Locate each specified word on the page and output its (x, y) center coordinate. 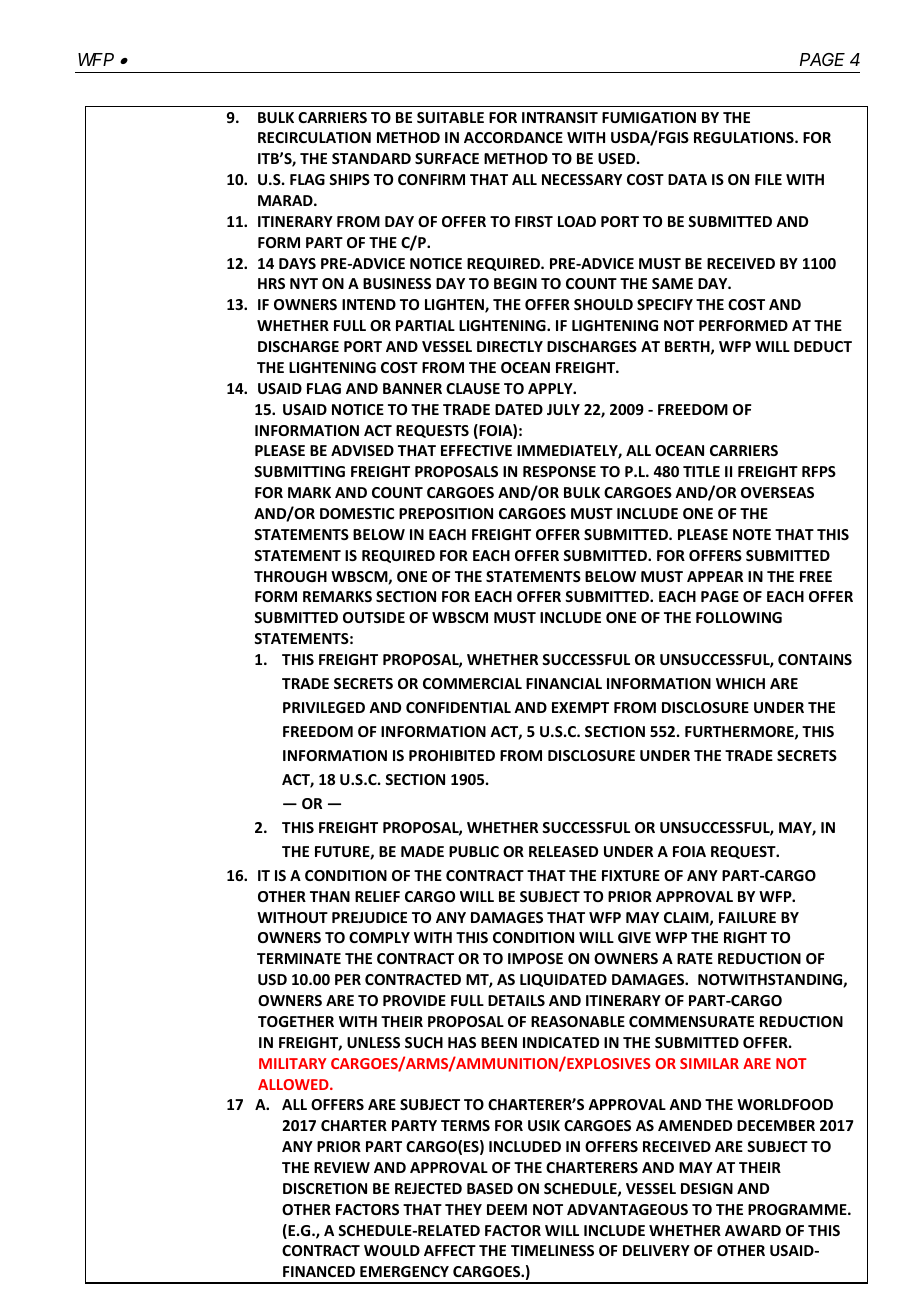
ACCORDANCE (513, 137)
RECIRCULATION (314, 137)
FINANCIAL (564, 683)
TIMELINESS (552, 1250)
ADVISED (362, 450)
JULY (563, 409)
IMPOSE (535, 958)
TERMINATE (299, 958)
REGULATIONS (745, 137)
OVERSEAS (777, 492)
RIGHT (745, 937)
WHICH (740, 683)
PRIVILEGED (324, 707)
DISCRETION (325, 1188)
